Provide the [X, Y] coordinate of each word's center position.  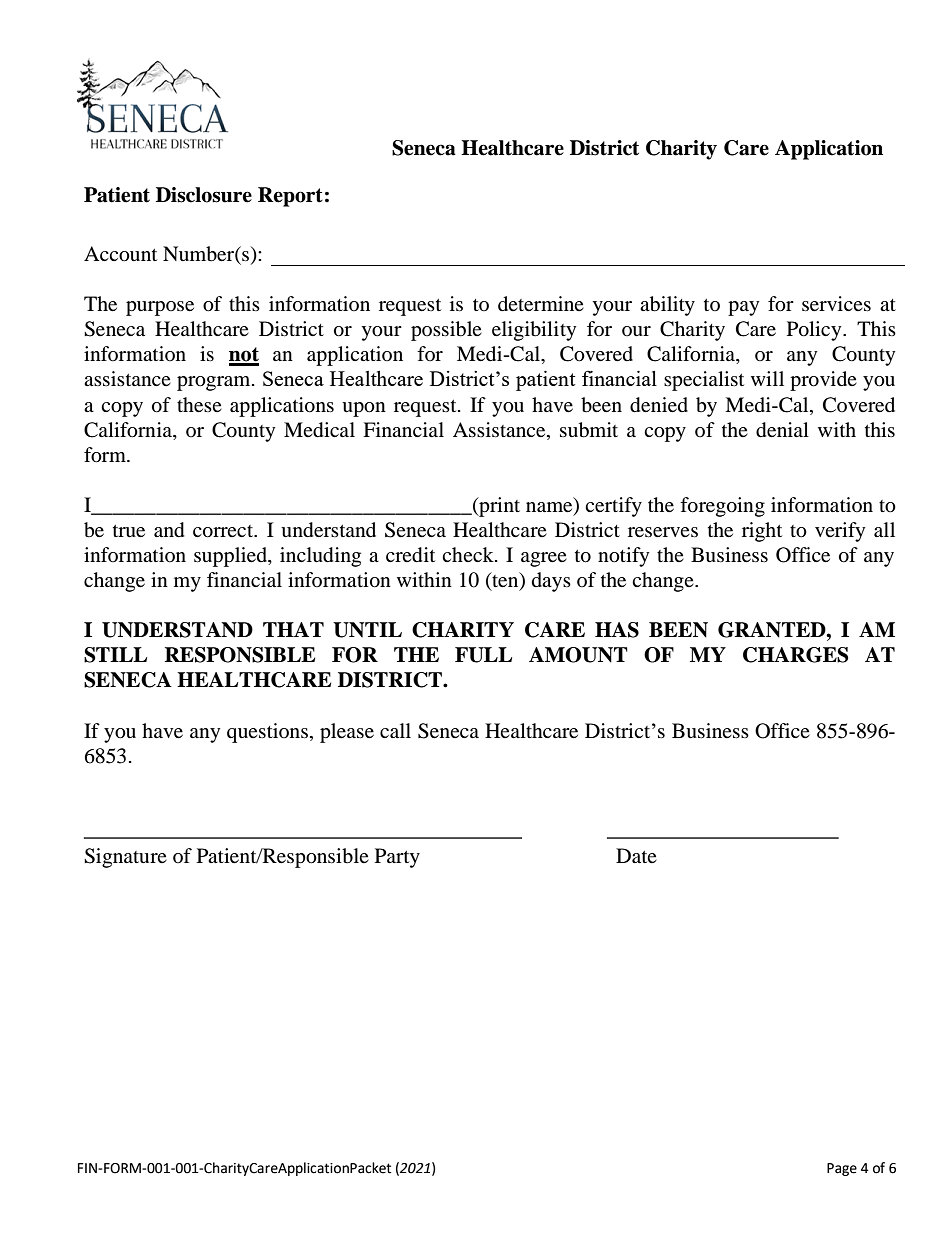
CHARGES [796, 655]
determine [541, 304]
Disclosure [204, 195]
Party [397, 858]
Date [636, 855]
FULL [483, 655]
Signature [125, 858]
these [199, 405]
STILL [115, 655]
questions [267, 733]
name [550, 508]
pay [743, 308]
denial [782, 430]
